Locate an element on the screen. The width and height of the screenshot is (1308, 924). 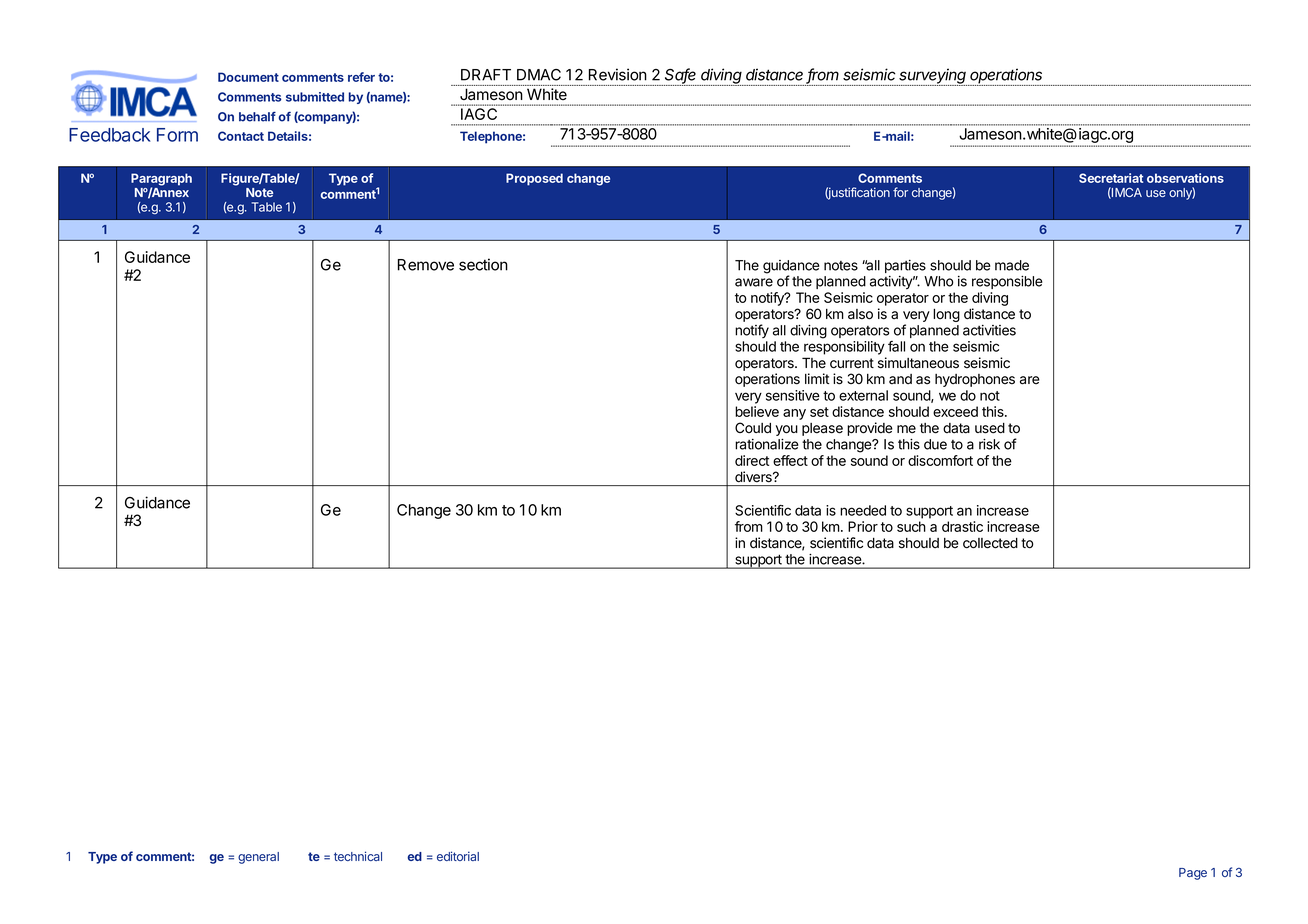
surveying is located at coordinates (933, 77).
